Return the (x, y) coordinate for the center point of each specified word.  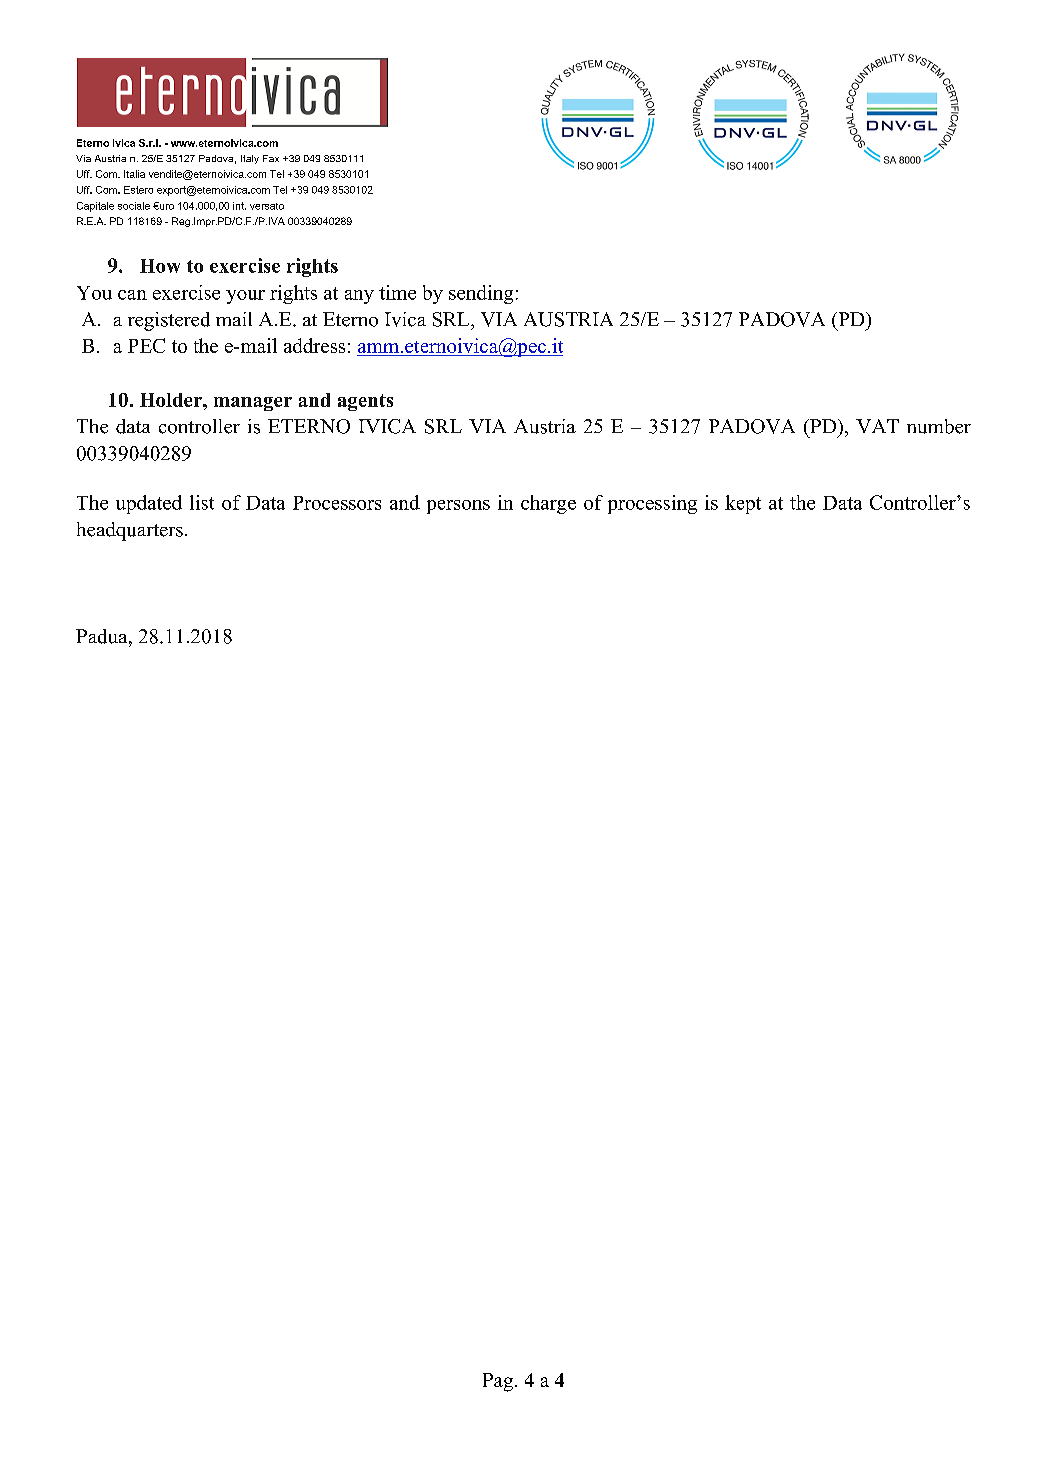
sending (481, 294)
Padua (103, 636)
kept (743, 504)
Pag (499, 1382)
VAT (877, 426)
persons (458, 507)
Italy (250, 159)
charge (548, 504)
